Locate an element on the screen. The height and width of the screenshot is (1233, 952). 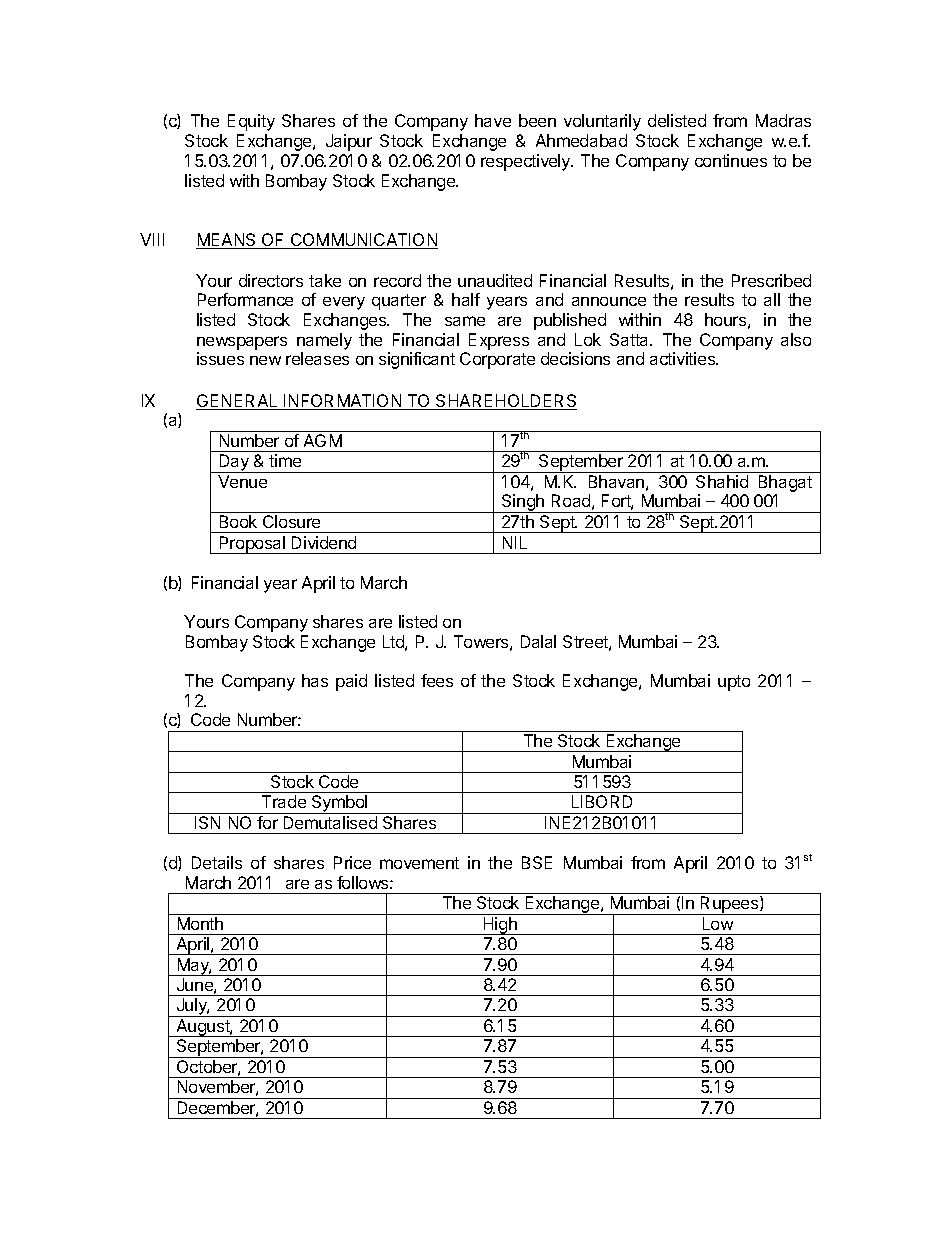
upto is located at coordinates (734, 683).
